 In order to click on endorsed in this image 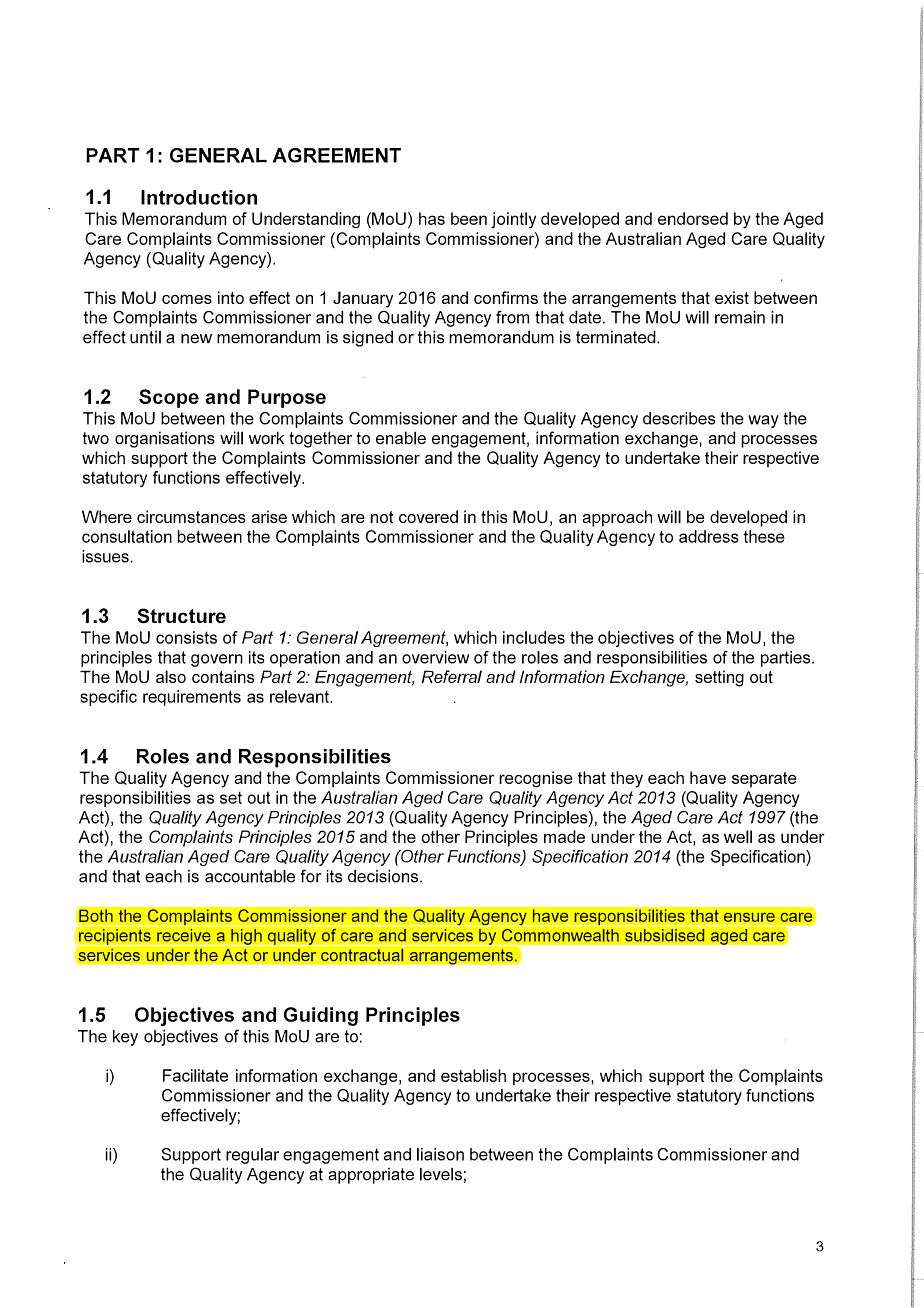, I will do `click(693, 218)`.
